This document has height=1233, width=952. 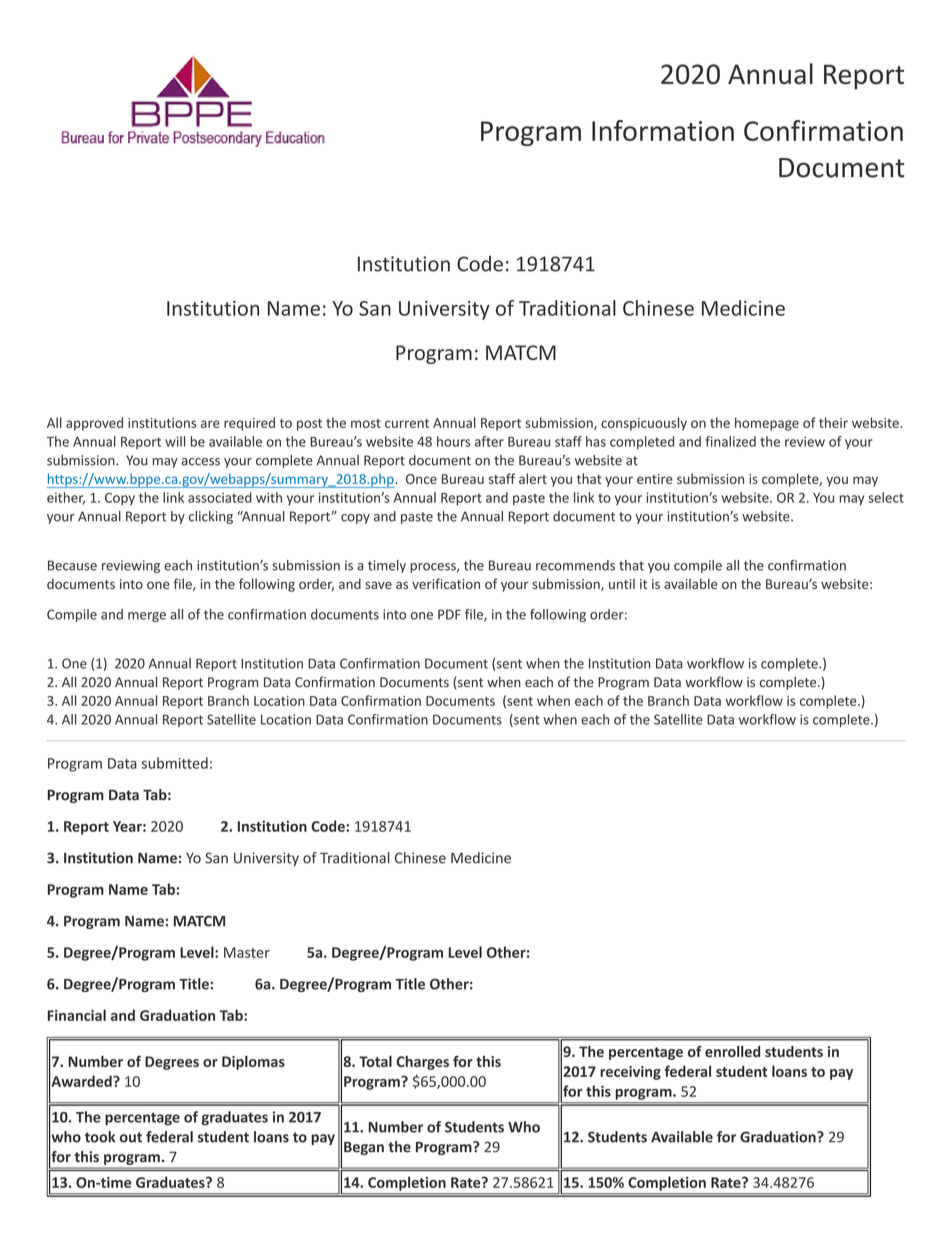 I want to click on current, so click(x=407, y=423).
